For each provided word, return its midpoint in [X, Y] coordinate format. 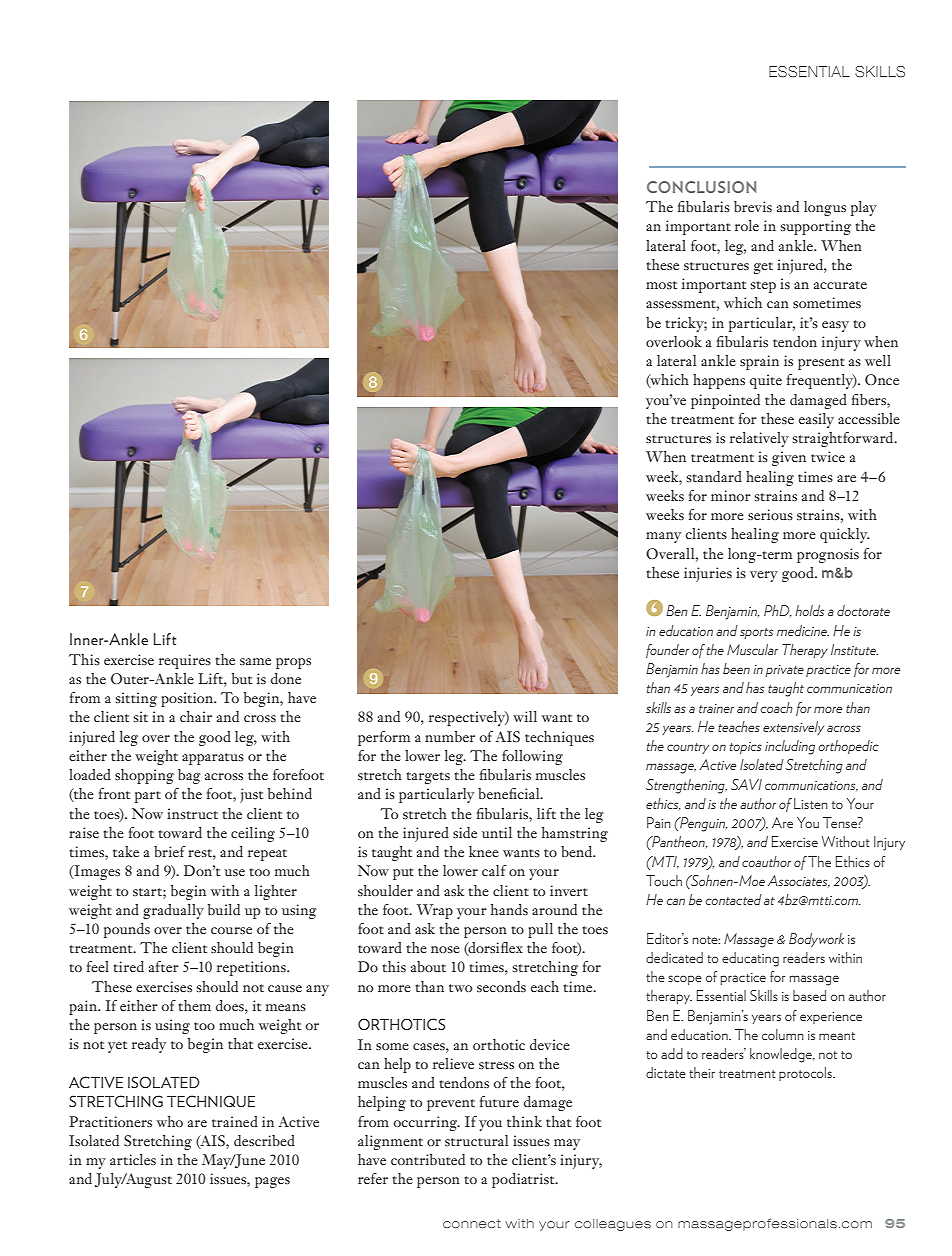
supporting [816, 227]
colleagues [613, 1225]
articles [133, 1159]
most [661, 285]
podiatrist [524, 1180]
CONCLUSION [701, 187]
